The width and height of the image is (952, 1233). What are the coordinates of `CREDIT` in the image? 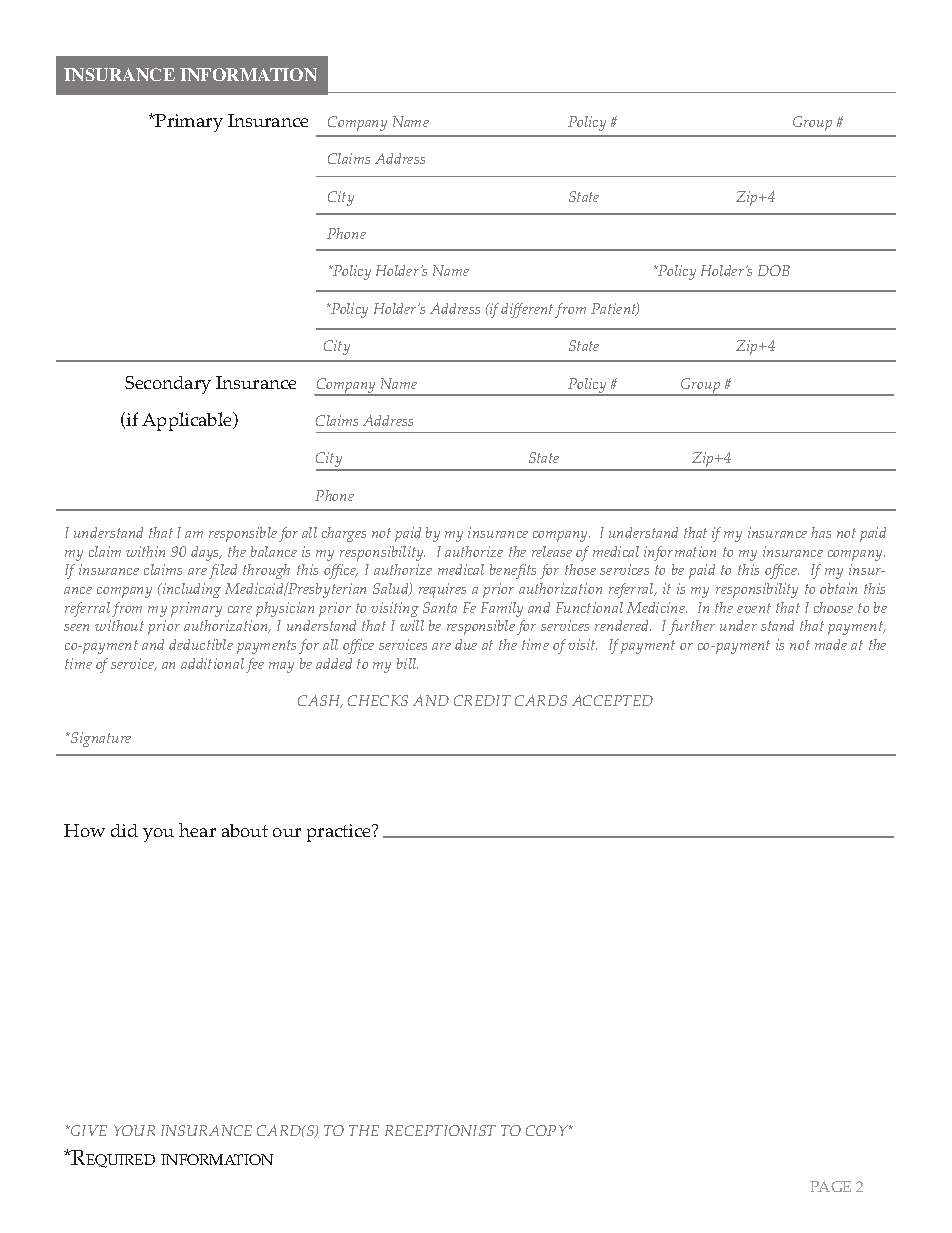 It's located at (482, 700).
